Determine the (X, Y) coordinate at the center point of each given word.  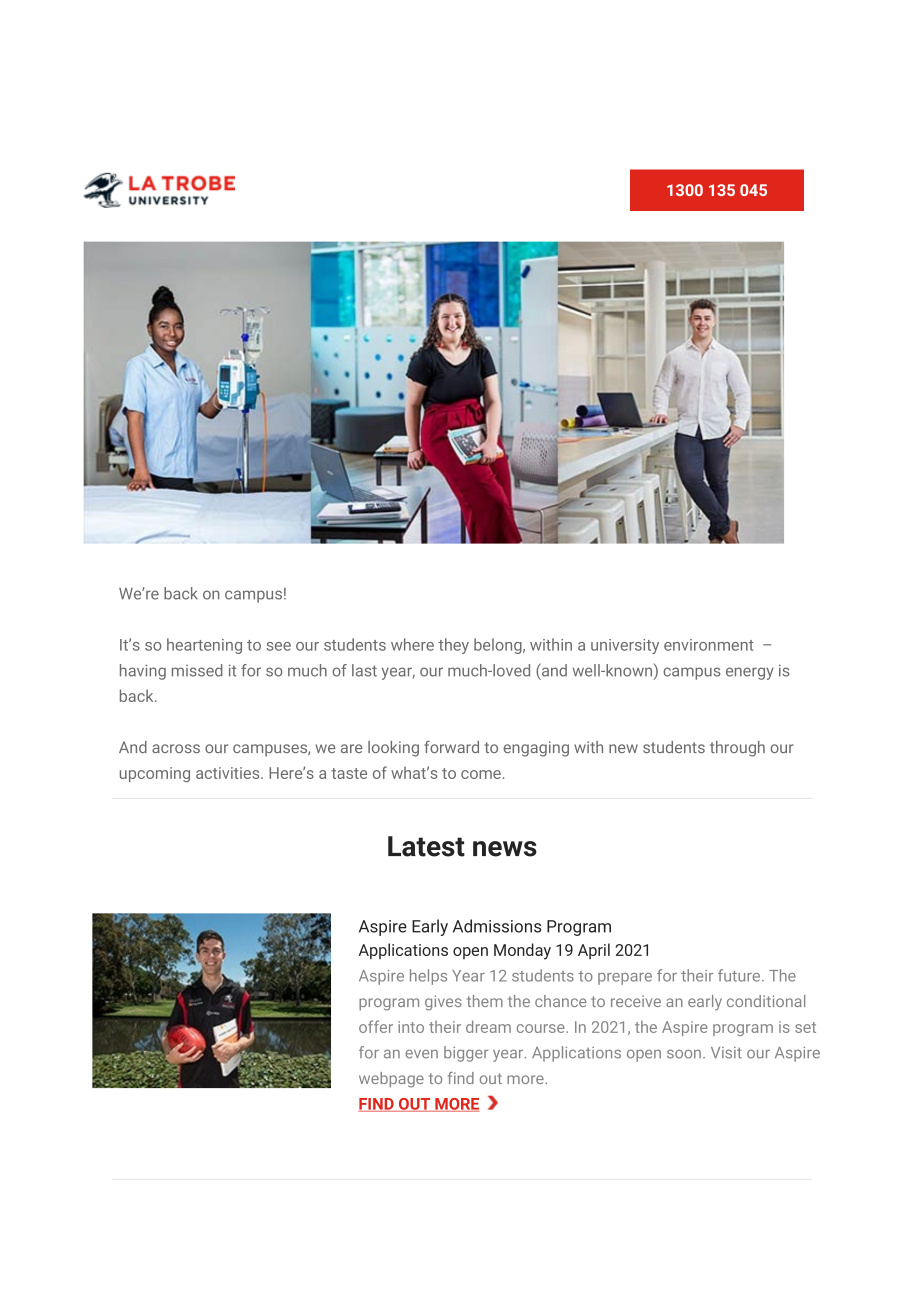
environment (709, 645)
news (505, 849)
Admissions (497, 926)
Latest (426, 846)
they (453, 646)
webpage (391, 1080)
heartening (204, 646)
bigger (466, 1054)
